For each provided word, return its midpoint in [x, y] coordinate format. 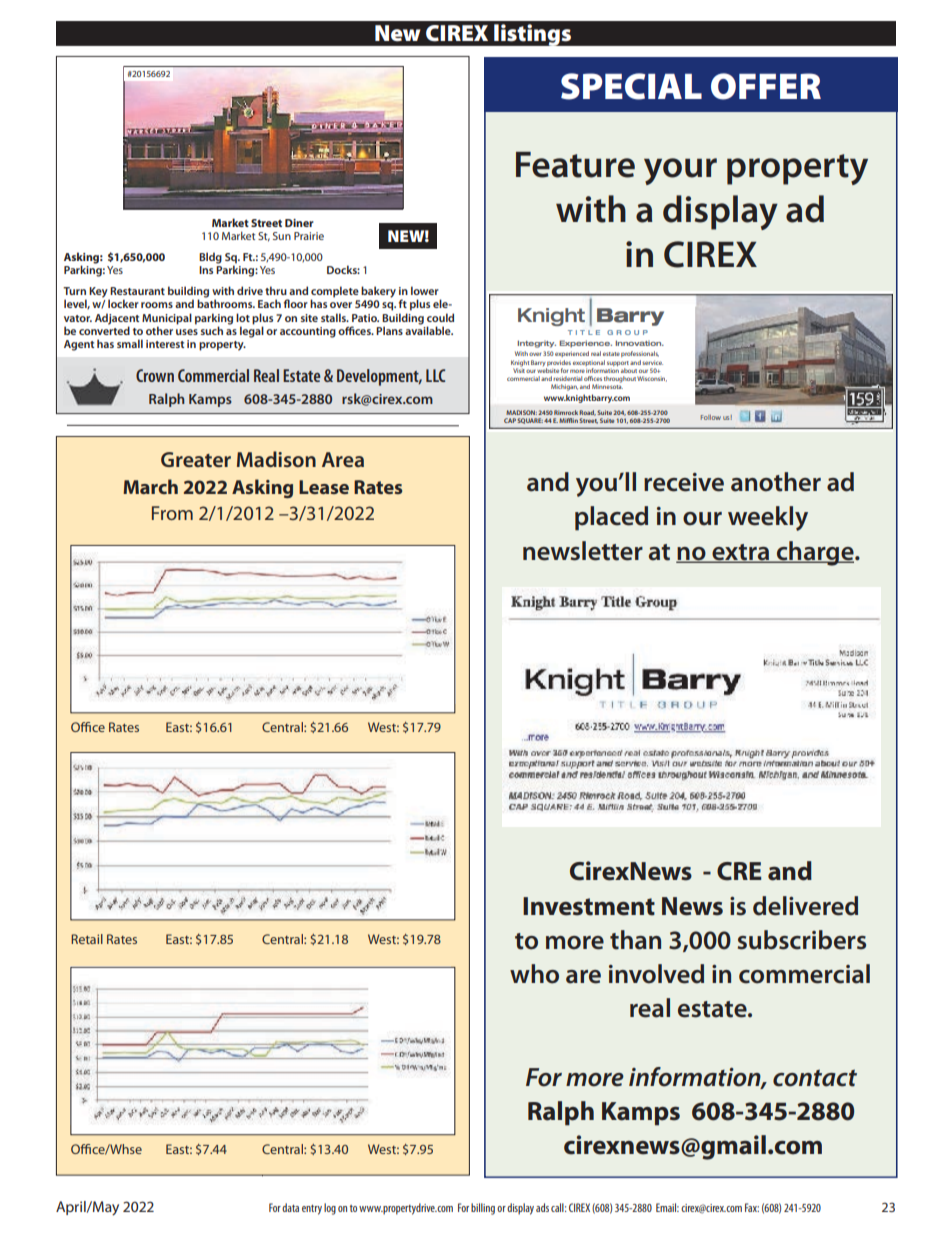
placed [611, 518]
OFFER [766, 86]
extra [741, 553]
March [150, 486]
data [290, 1207]
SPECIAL [631, 86]
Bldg [210, 258]
